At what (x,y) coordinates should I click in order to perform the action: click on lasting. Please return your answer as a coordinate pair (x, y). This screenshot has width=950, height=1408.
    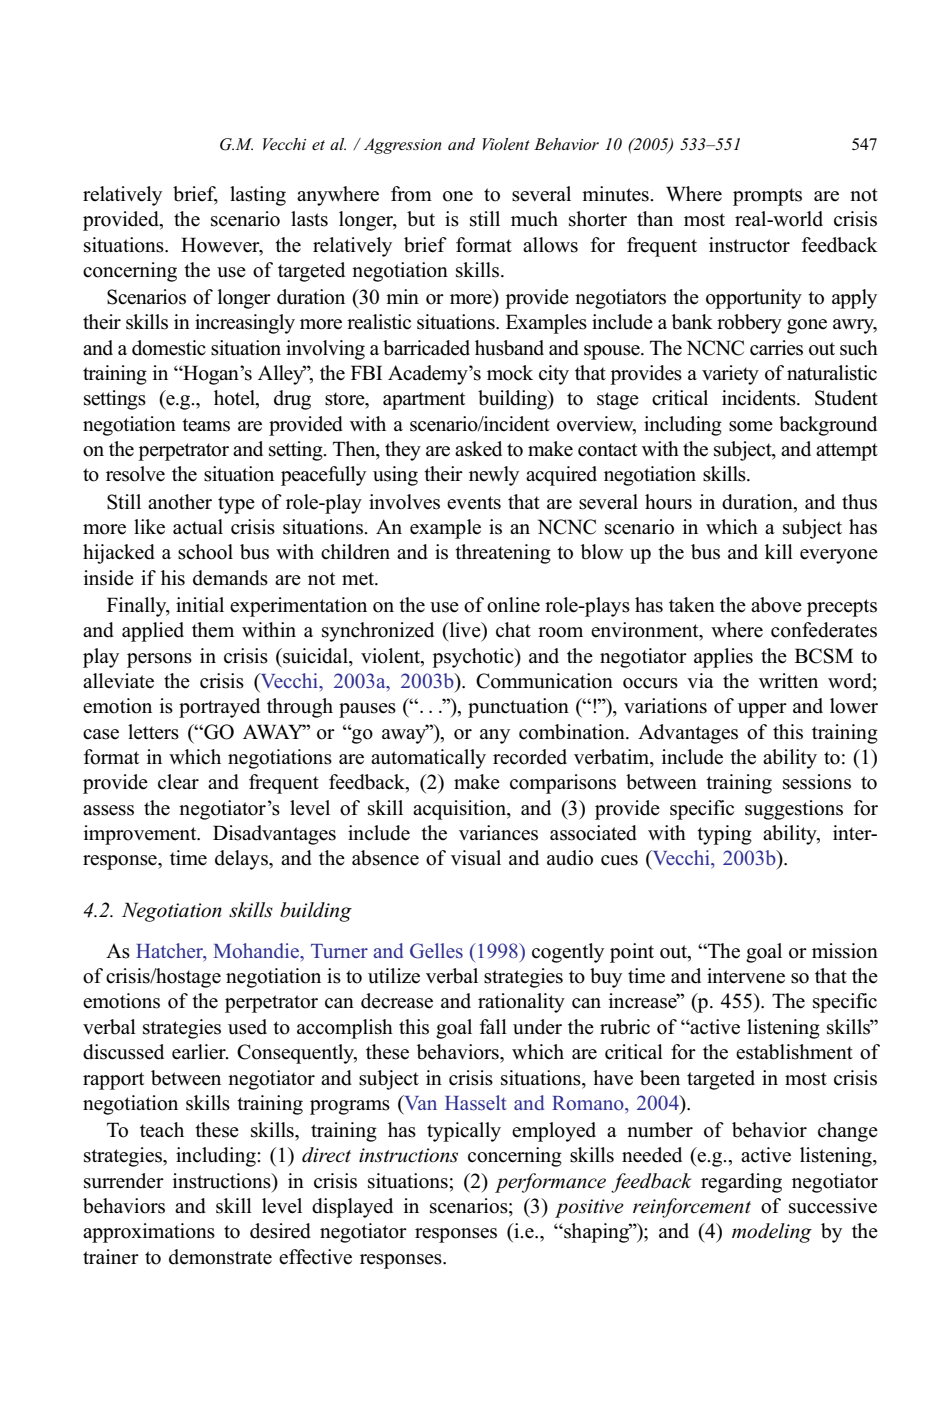
    Looking at the image, I should click on (258, 196).
